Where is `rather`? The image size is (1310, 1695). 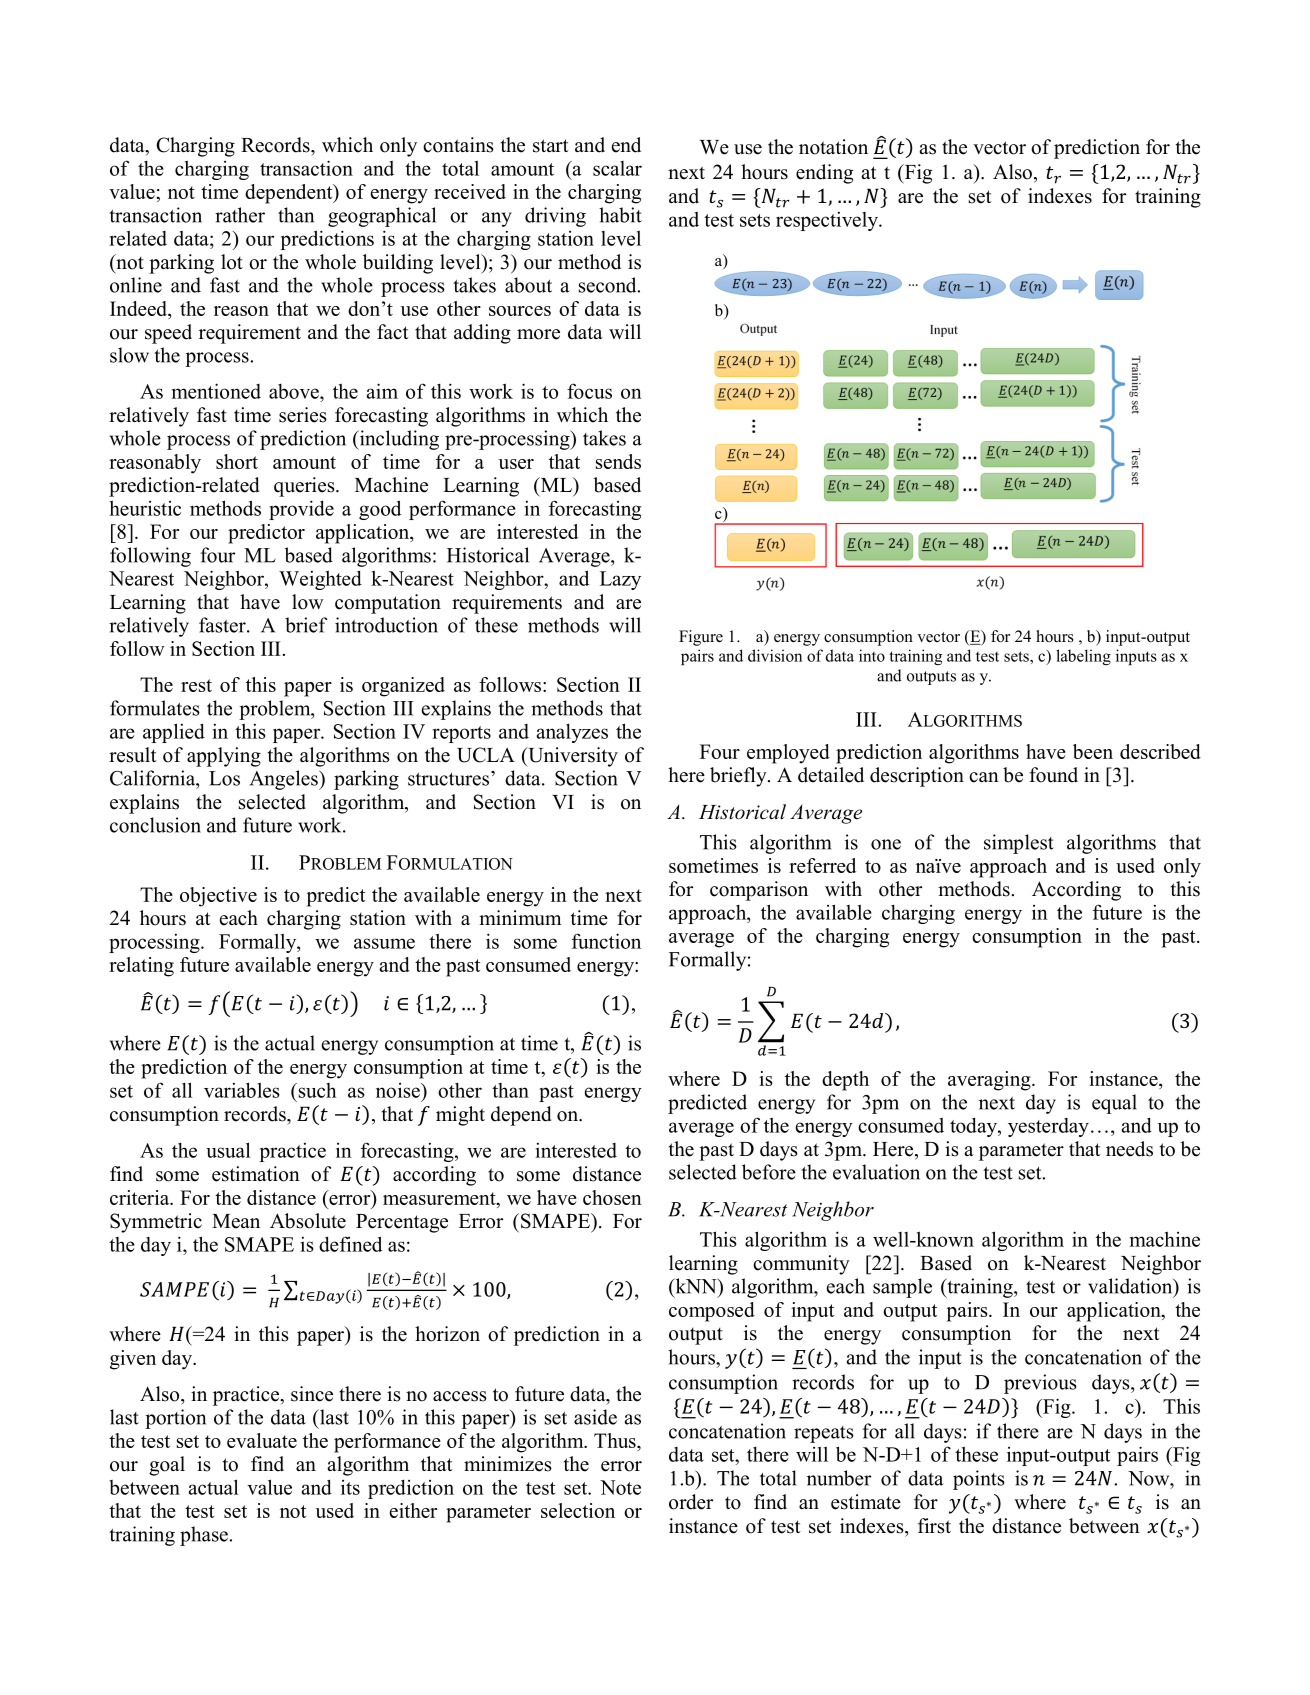 rather is located at coordinates (240, 215).
